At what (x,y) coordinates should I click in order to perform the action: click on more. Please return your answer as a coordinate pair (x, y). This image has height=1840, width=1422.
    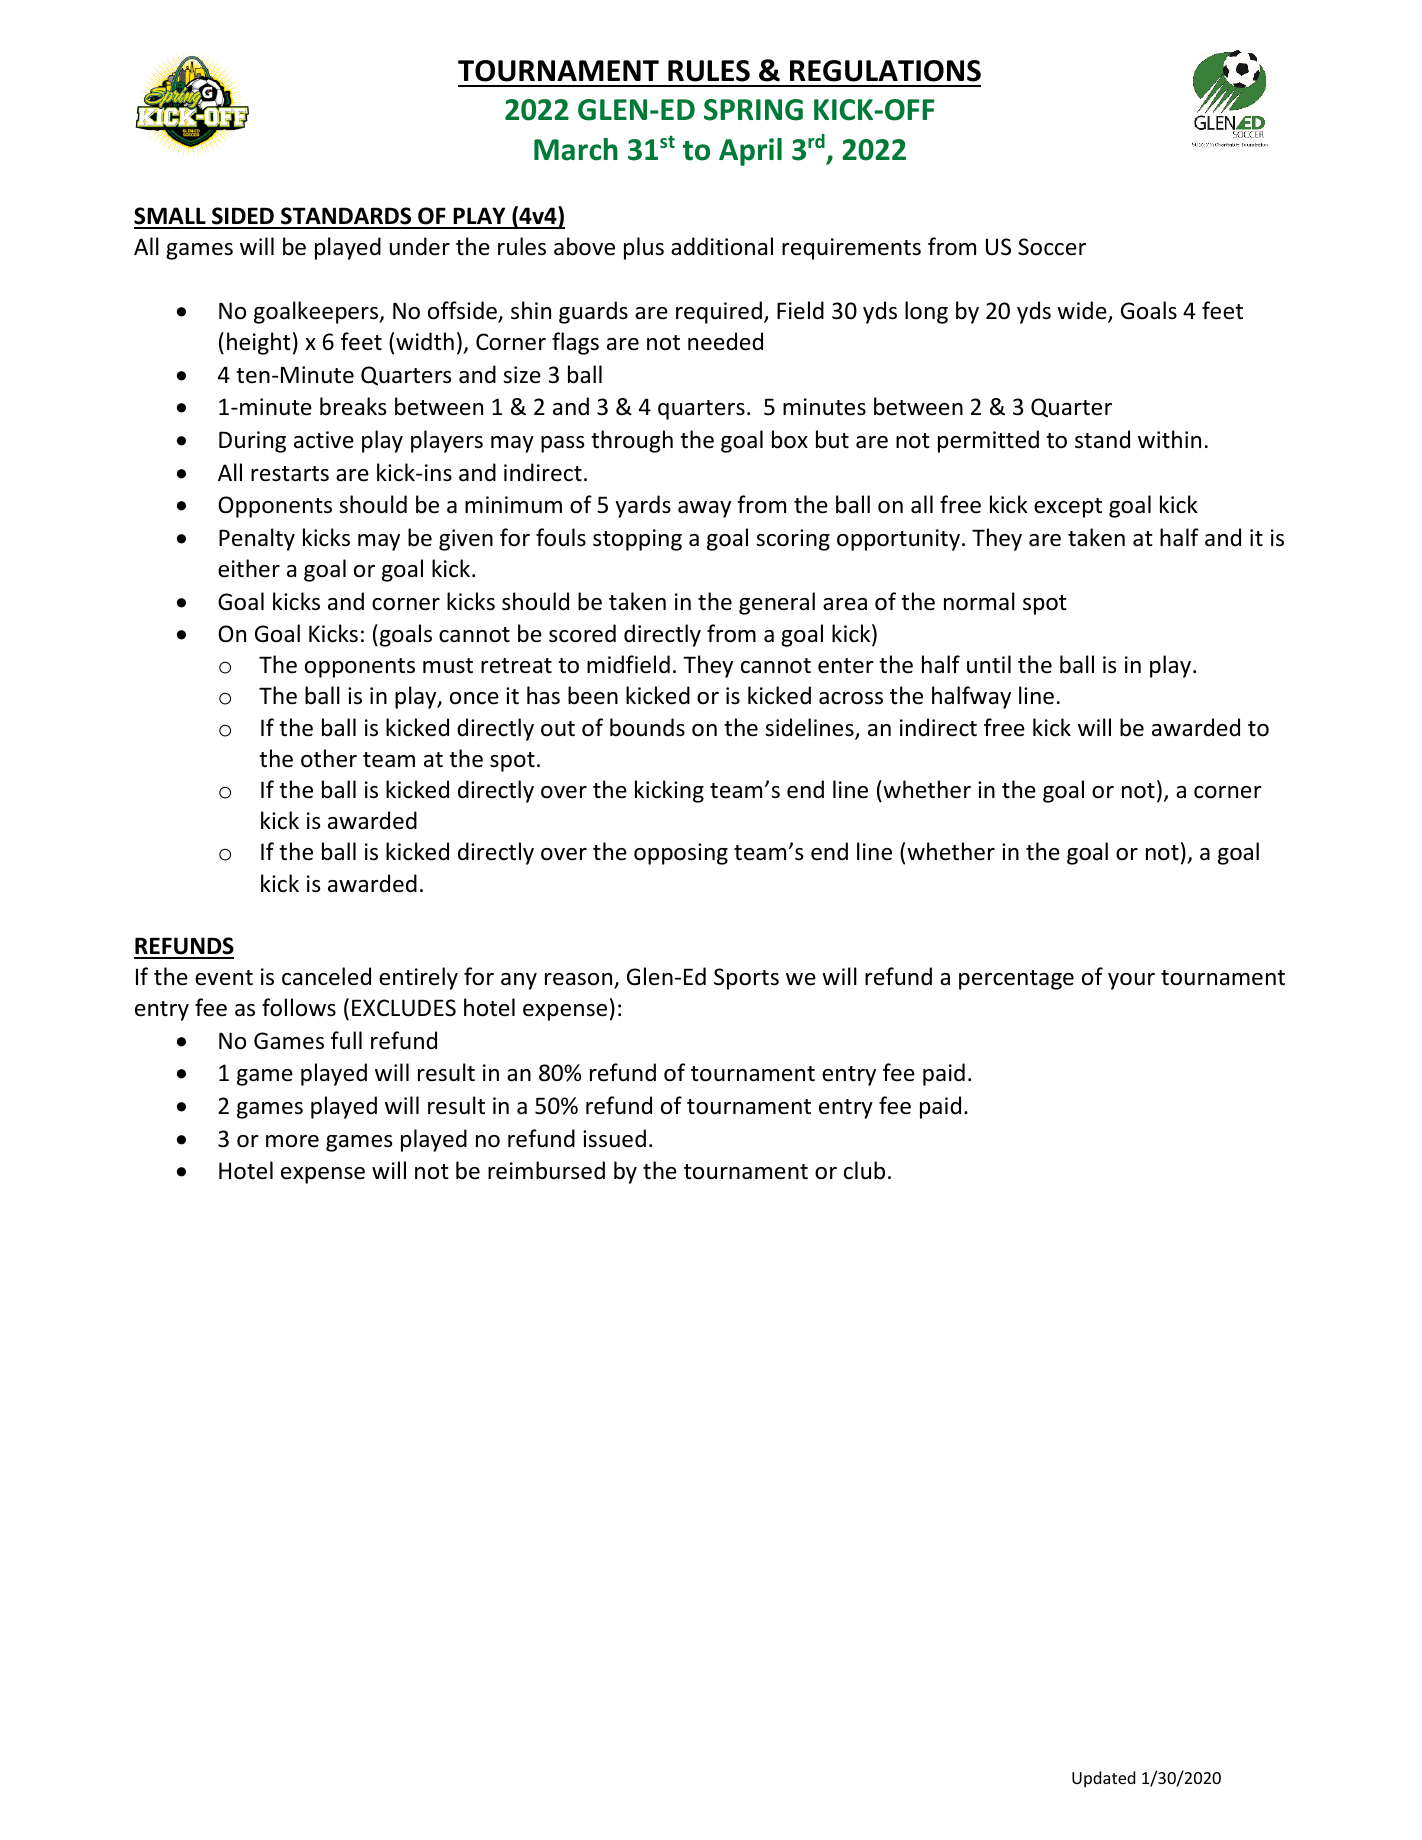
    Looking at the image, I should click on (292, 1141).
